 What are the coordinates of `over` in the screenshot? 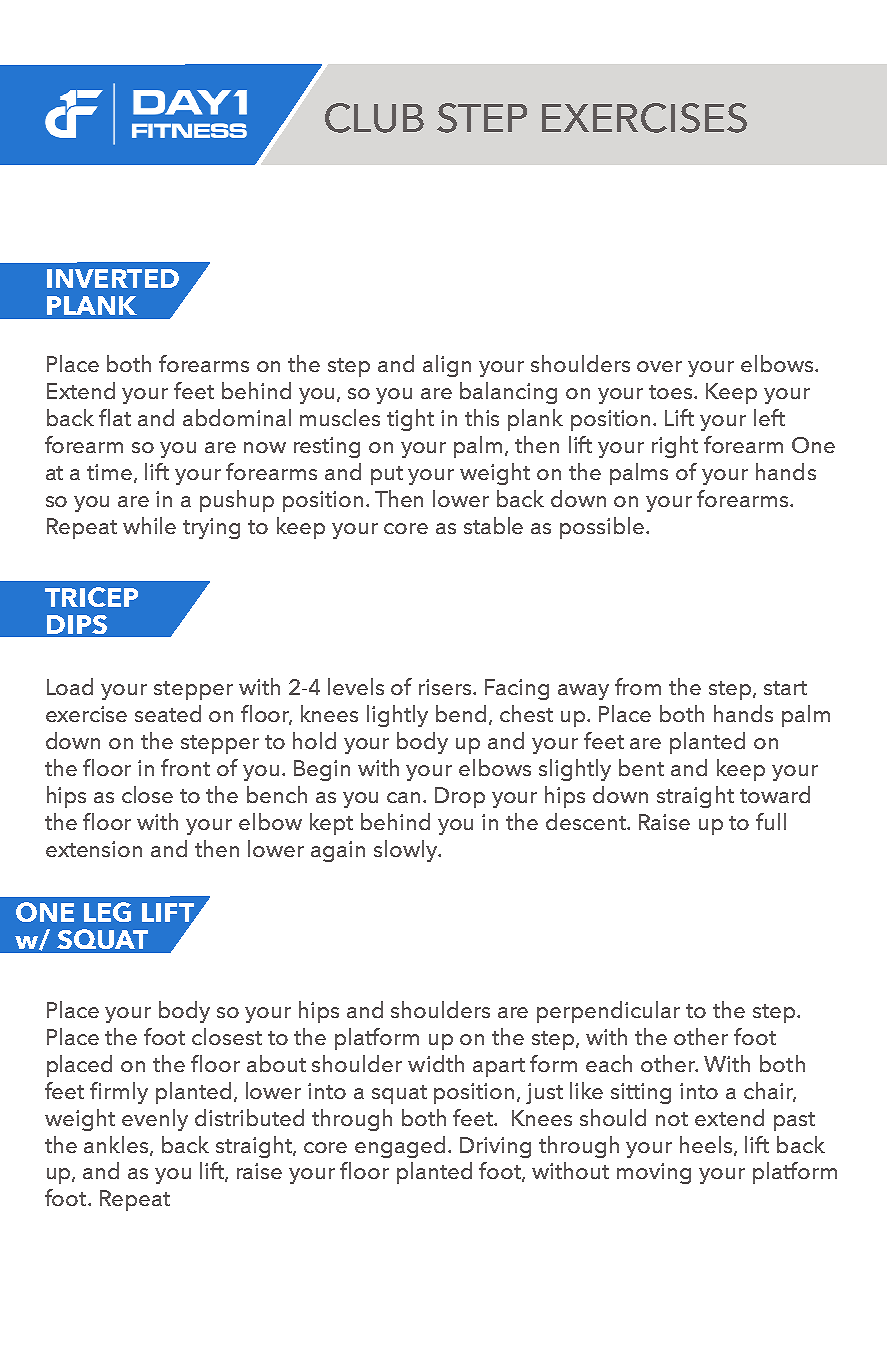 It's located at (659, 366).
